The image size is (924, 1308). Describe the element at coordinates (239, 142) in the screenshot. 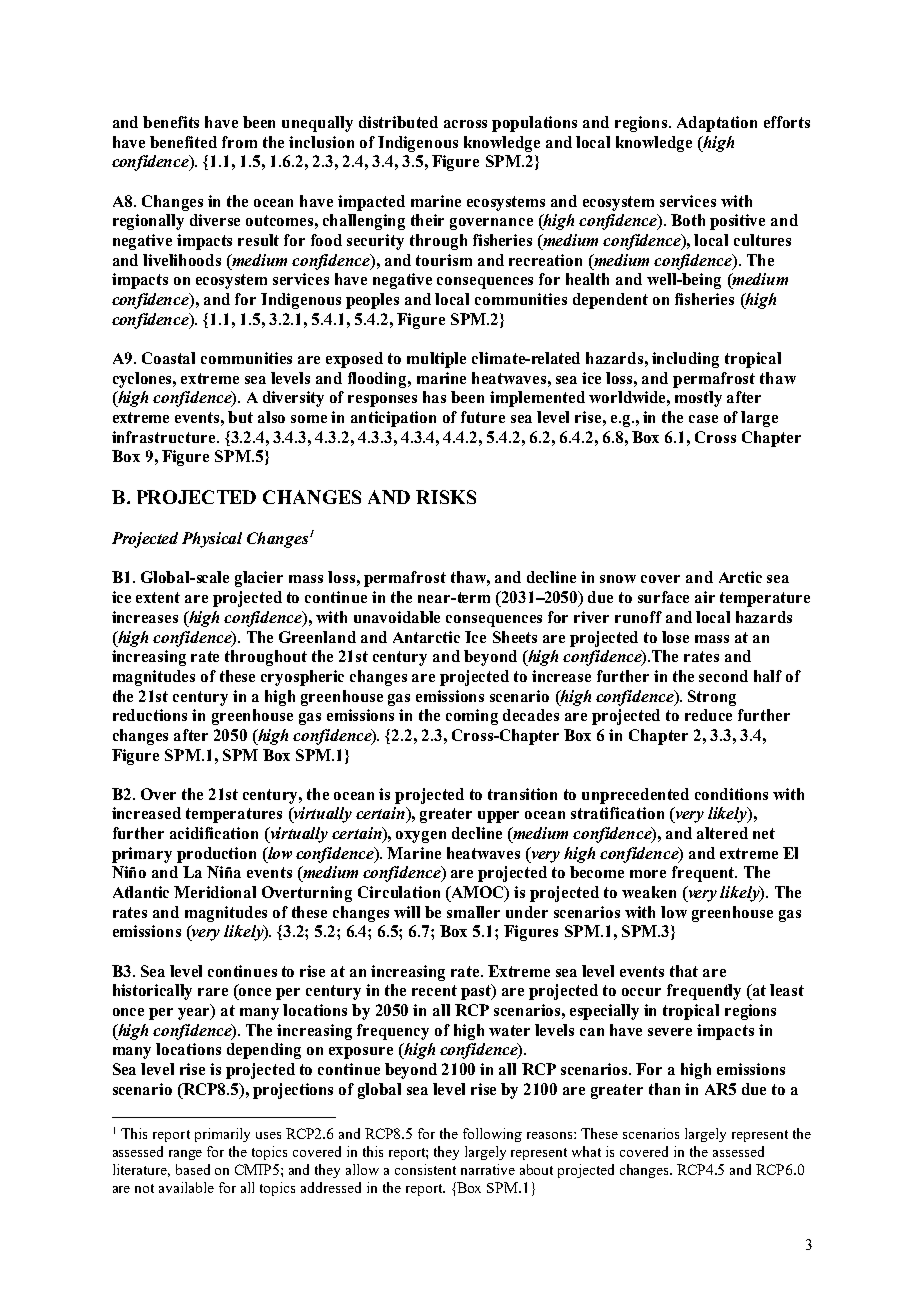

I see `from` at that location.
